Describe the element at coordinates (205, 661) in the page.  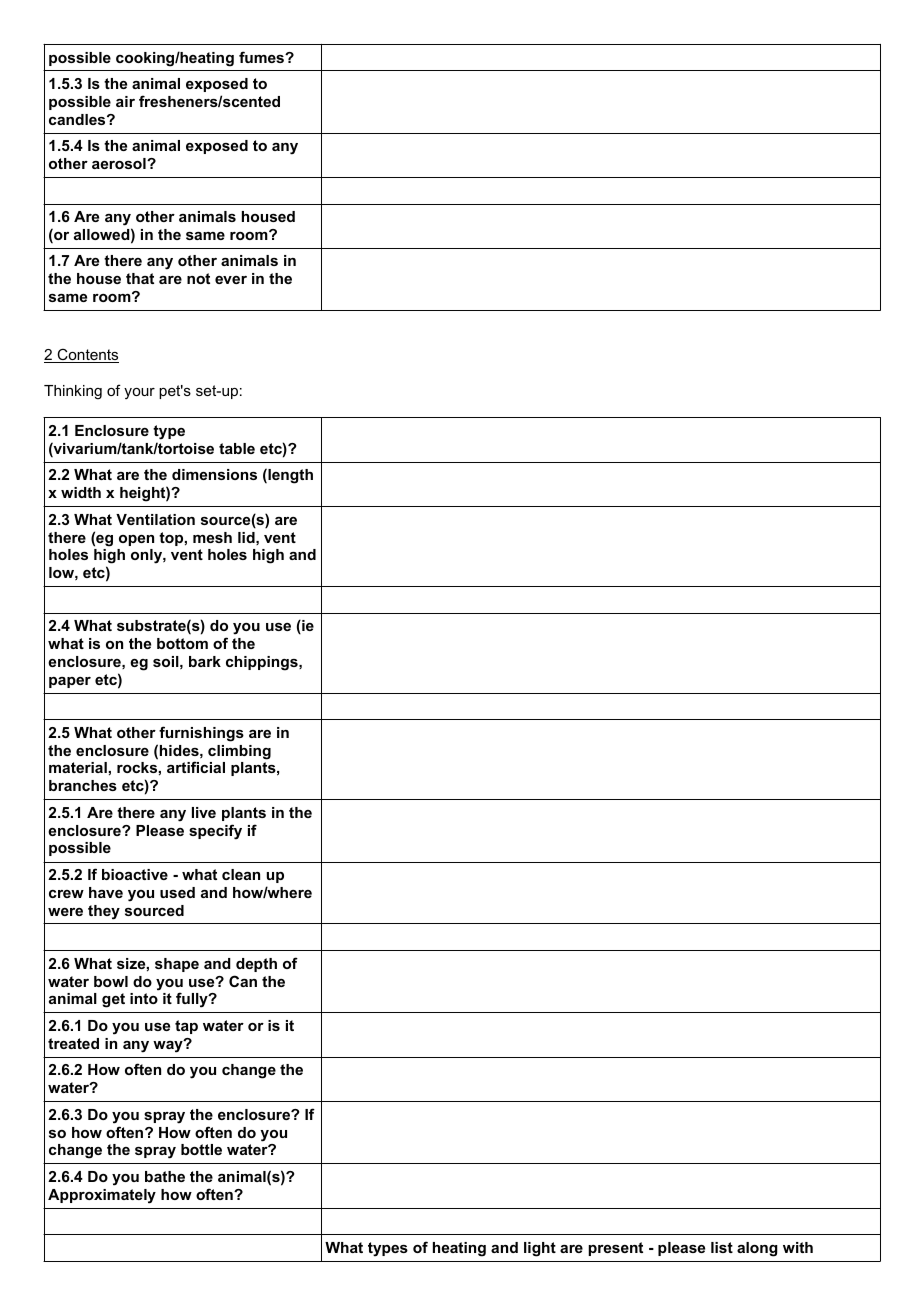
I see `bark` at that location.
